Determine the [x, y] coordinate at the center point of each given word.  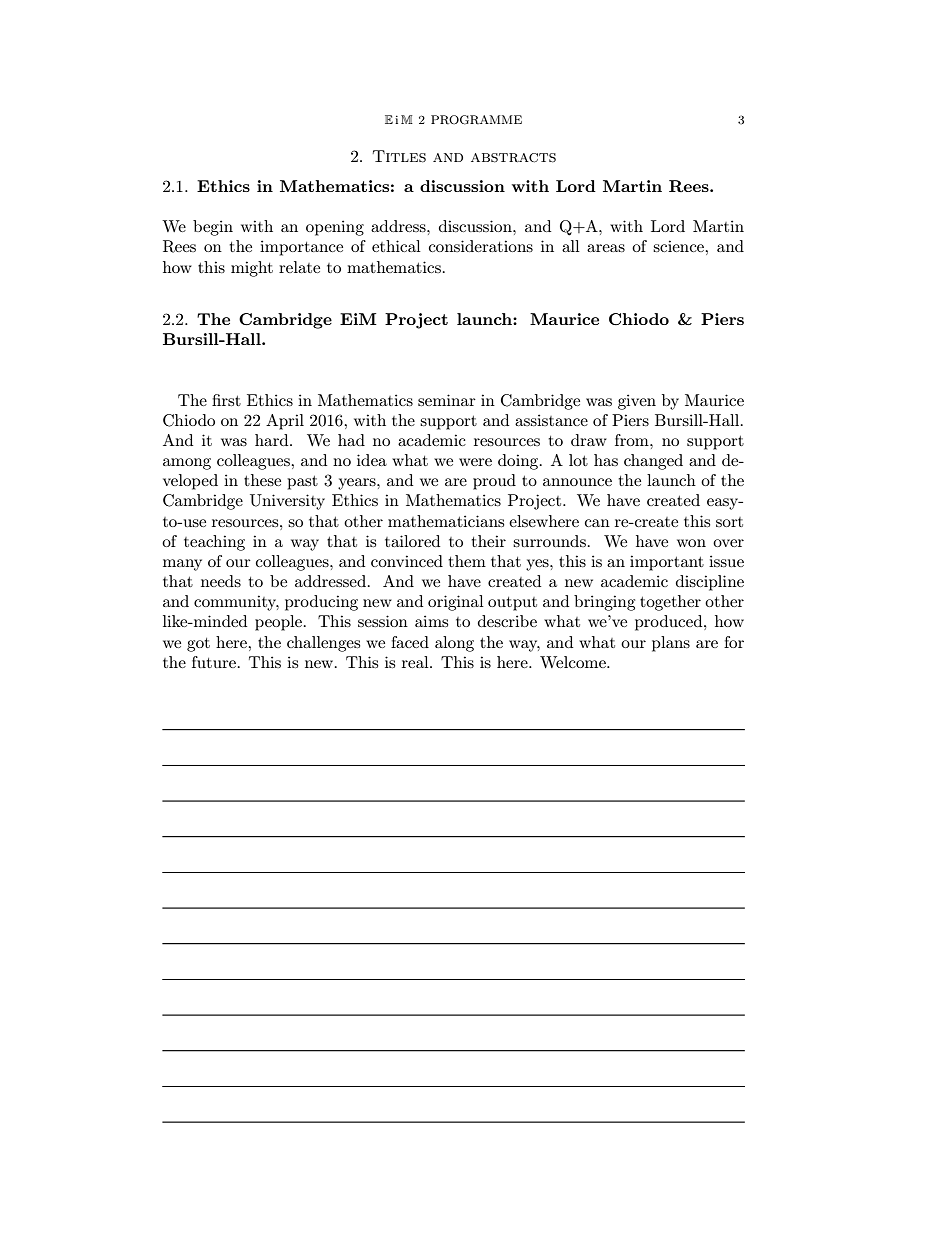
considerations [481, 246]
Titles [399, 156]
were [475, 462]
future [214, 662]
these [262, 480]
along [454, 644]
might [252, 269]
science [679, 246]
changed [653, 462]
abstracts [513, 158]
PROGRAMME [476, 120]
